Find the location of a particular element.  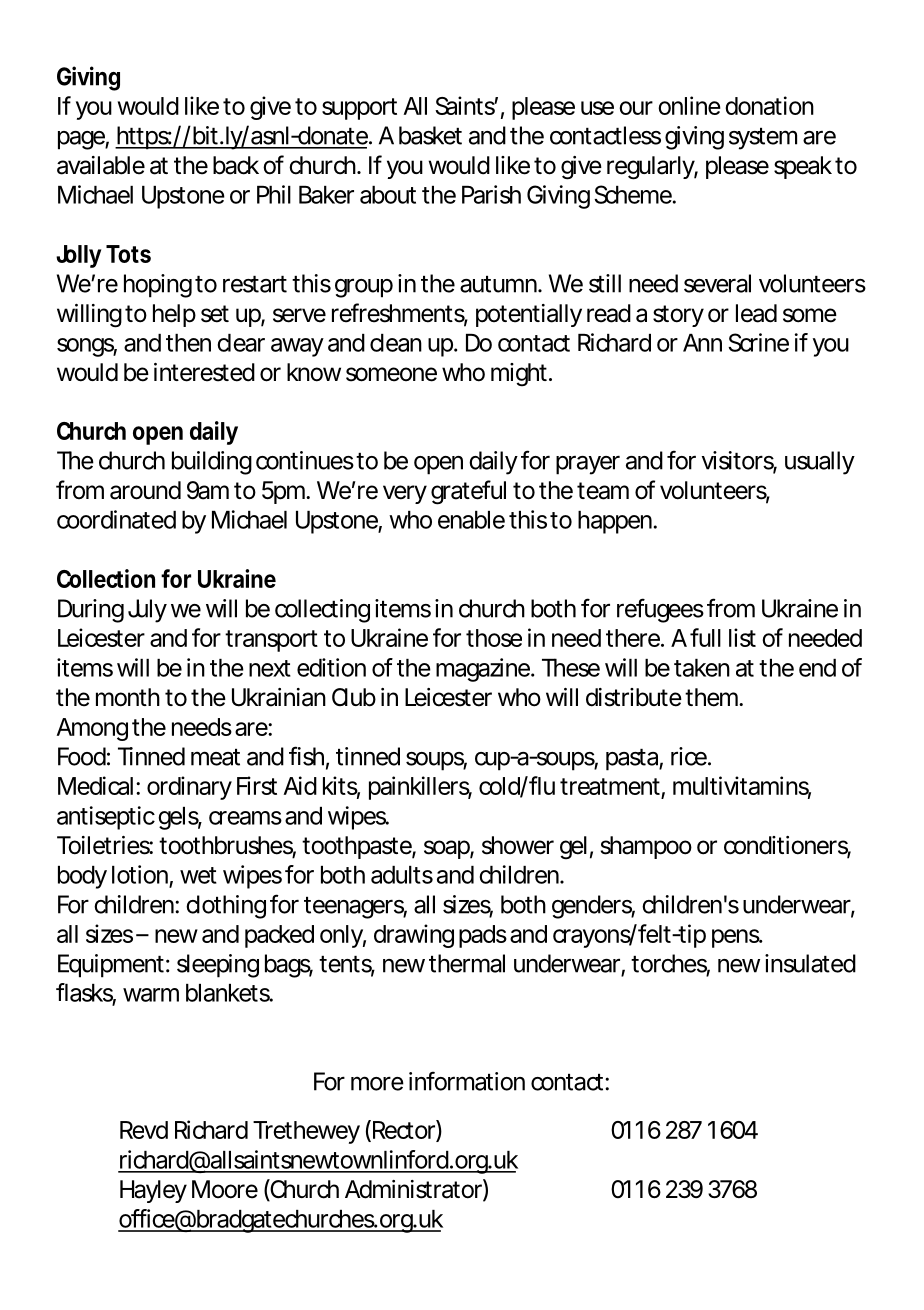

prayer is located at coordinates (588, 465).
